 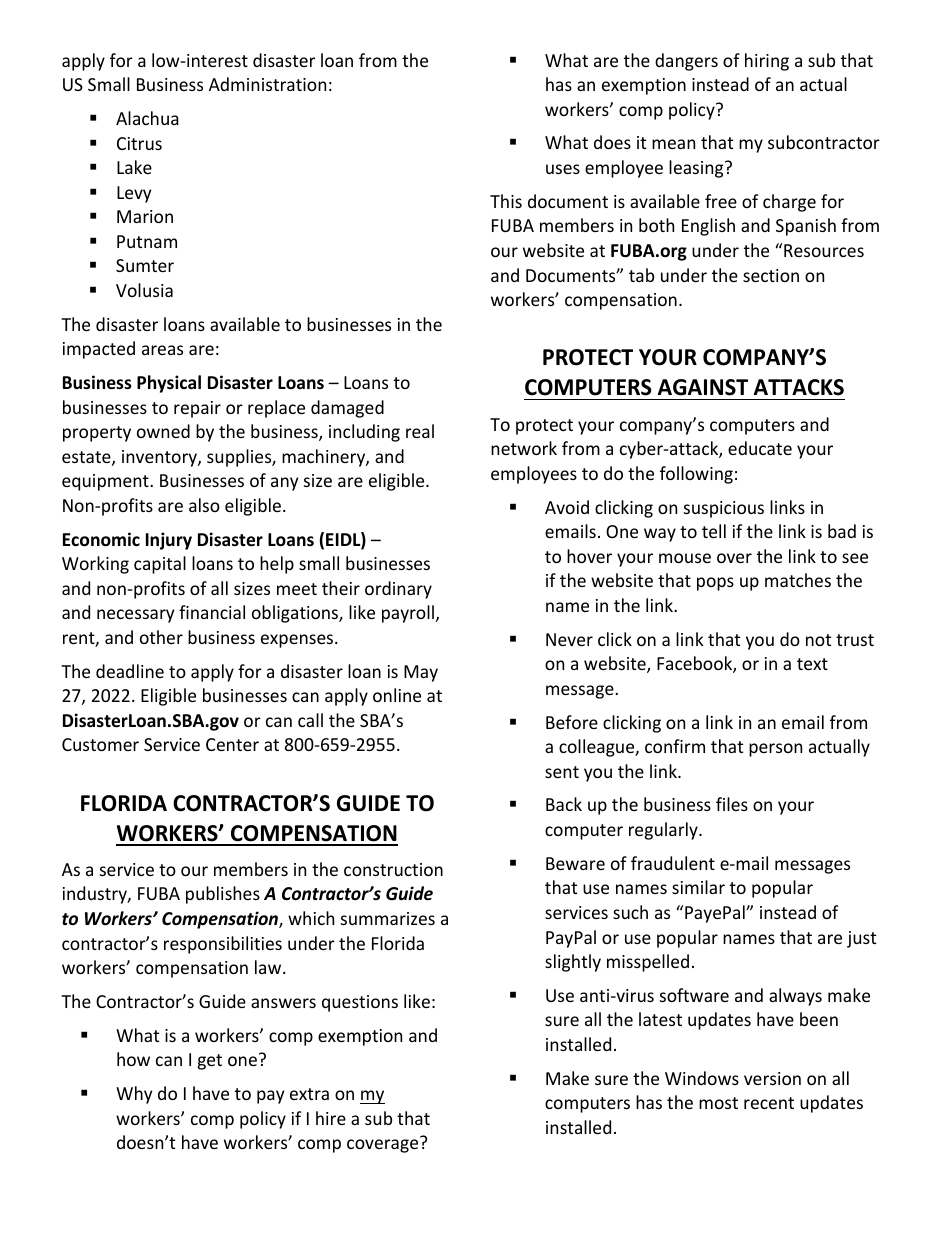 What do you see at coordinates (331, 1118) in the screenshot?
I see `hire` at bounding box center [331, 1118].
